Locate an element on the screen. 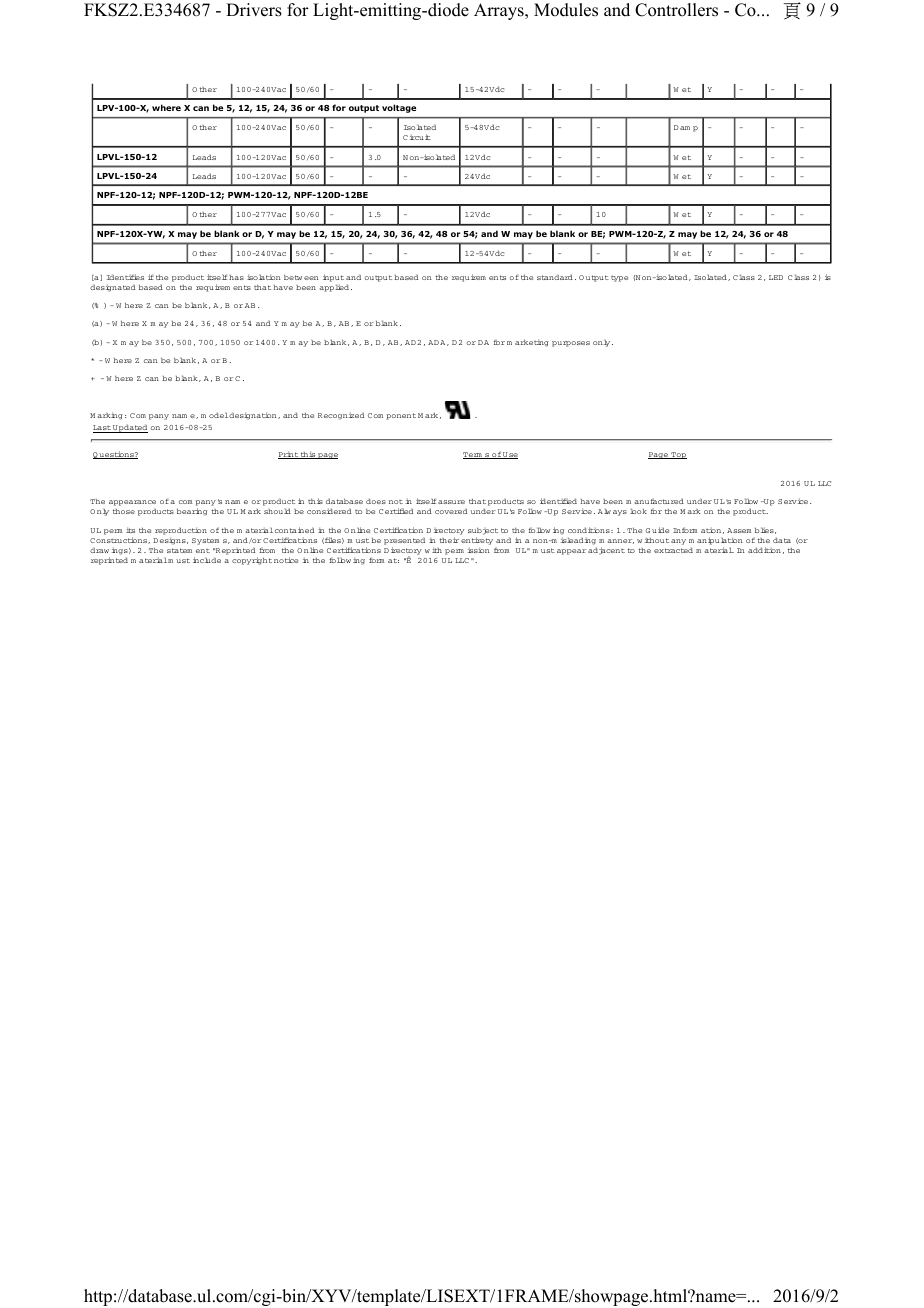 This screenshot has height=1308, width=924. Circuit is located at coordinates (417, 137).
